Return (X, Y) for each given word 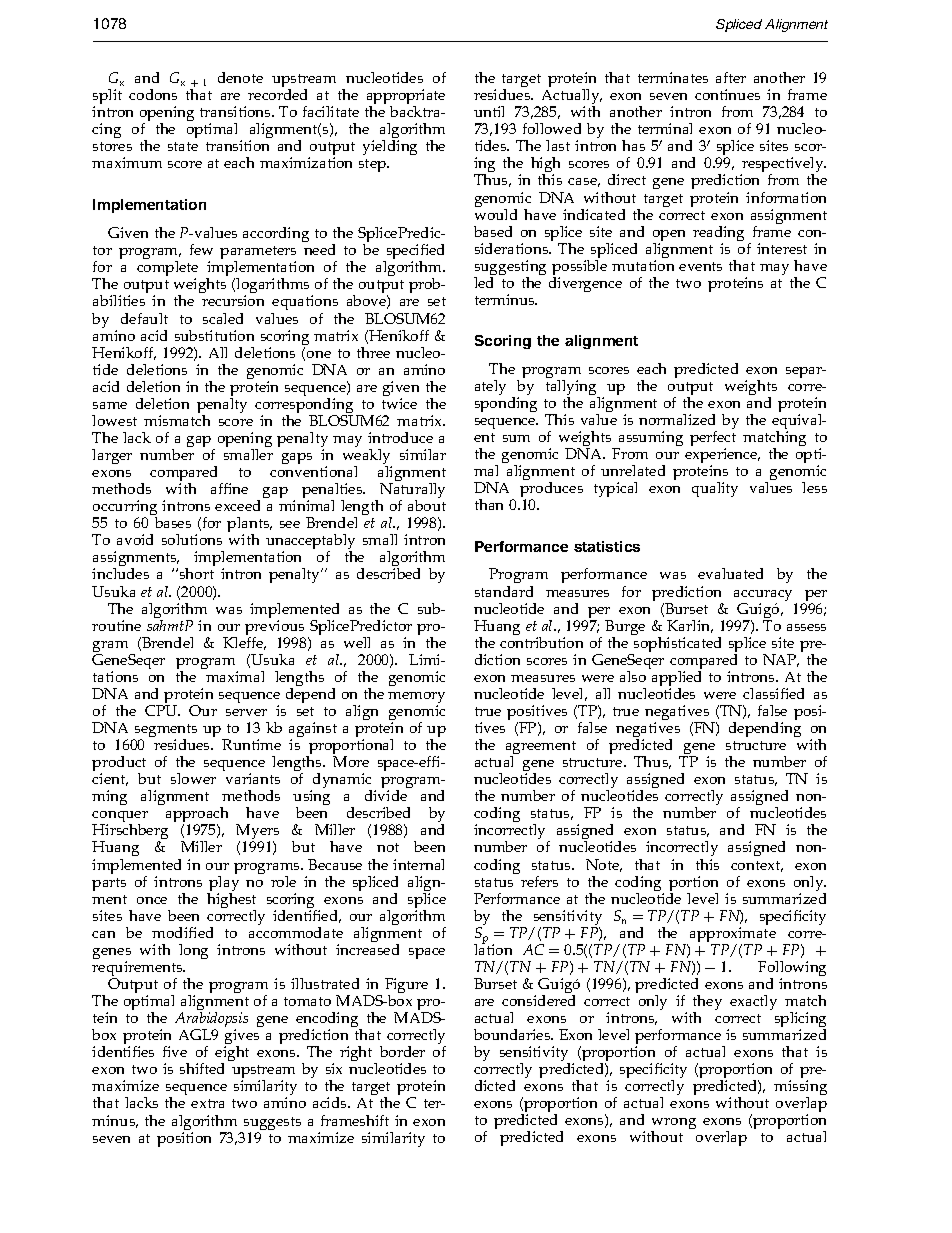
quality (715, 489)
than (489, 504)
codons (153, 94)
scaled (223, 318)
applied (676, 680)
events (700, 266)
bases (173, 522)
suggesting (510, 269)
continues (727, 94)
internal (418, 864)
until (489, 111)
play (223, 883)
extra (207, 1103)
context (757, 866)
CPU (162, 710)
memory (416, 699)
